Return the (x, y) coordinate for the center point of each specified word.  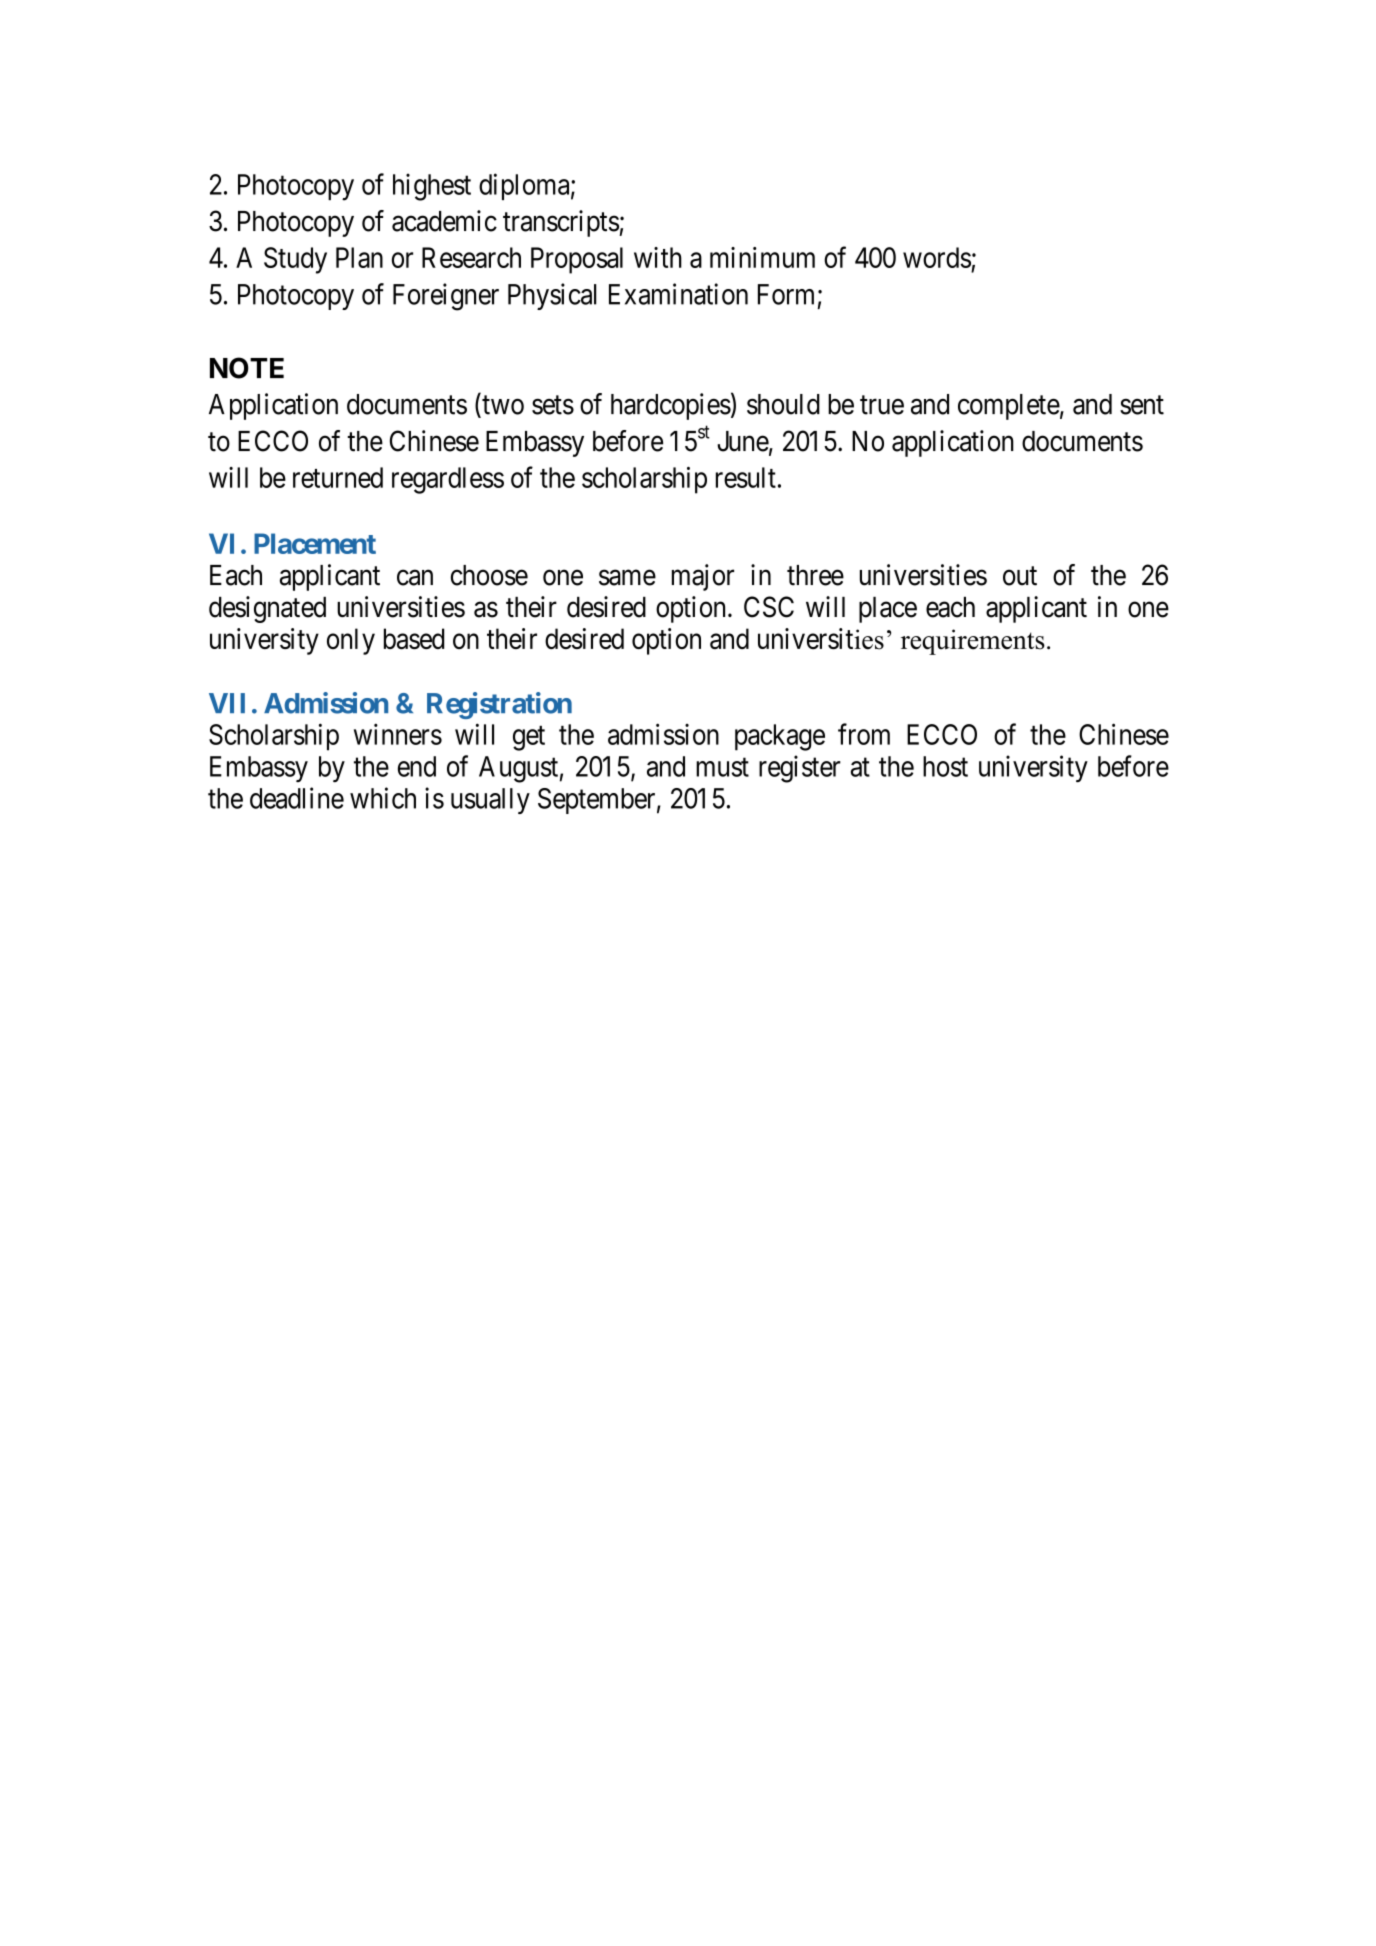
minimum (762, 257)
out (1020, 576)
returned (338, 477)
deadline (297, 798)
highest (432, 187)
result (746, 477)
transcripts (561, 223)
